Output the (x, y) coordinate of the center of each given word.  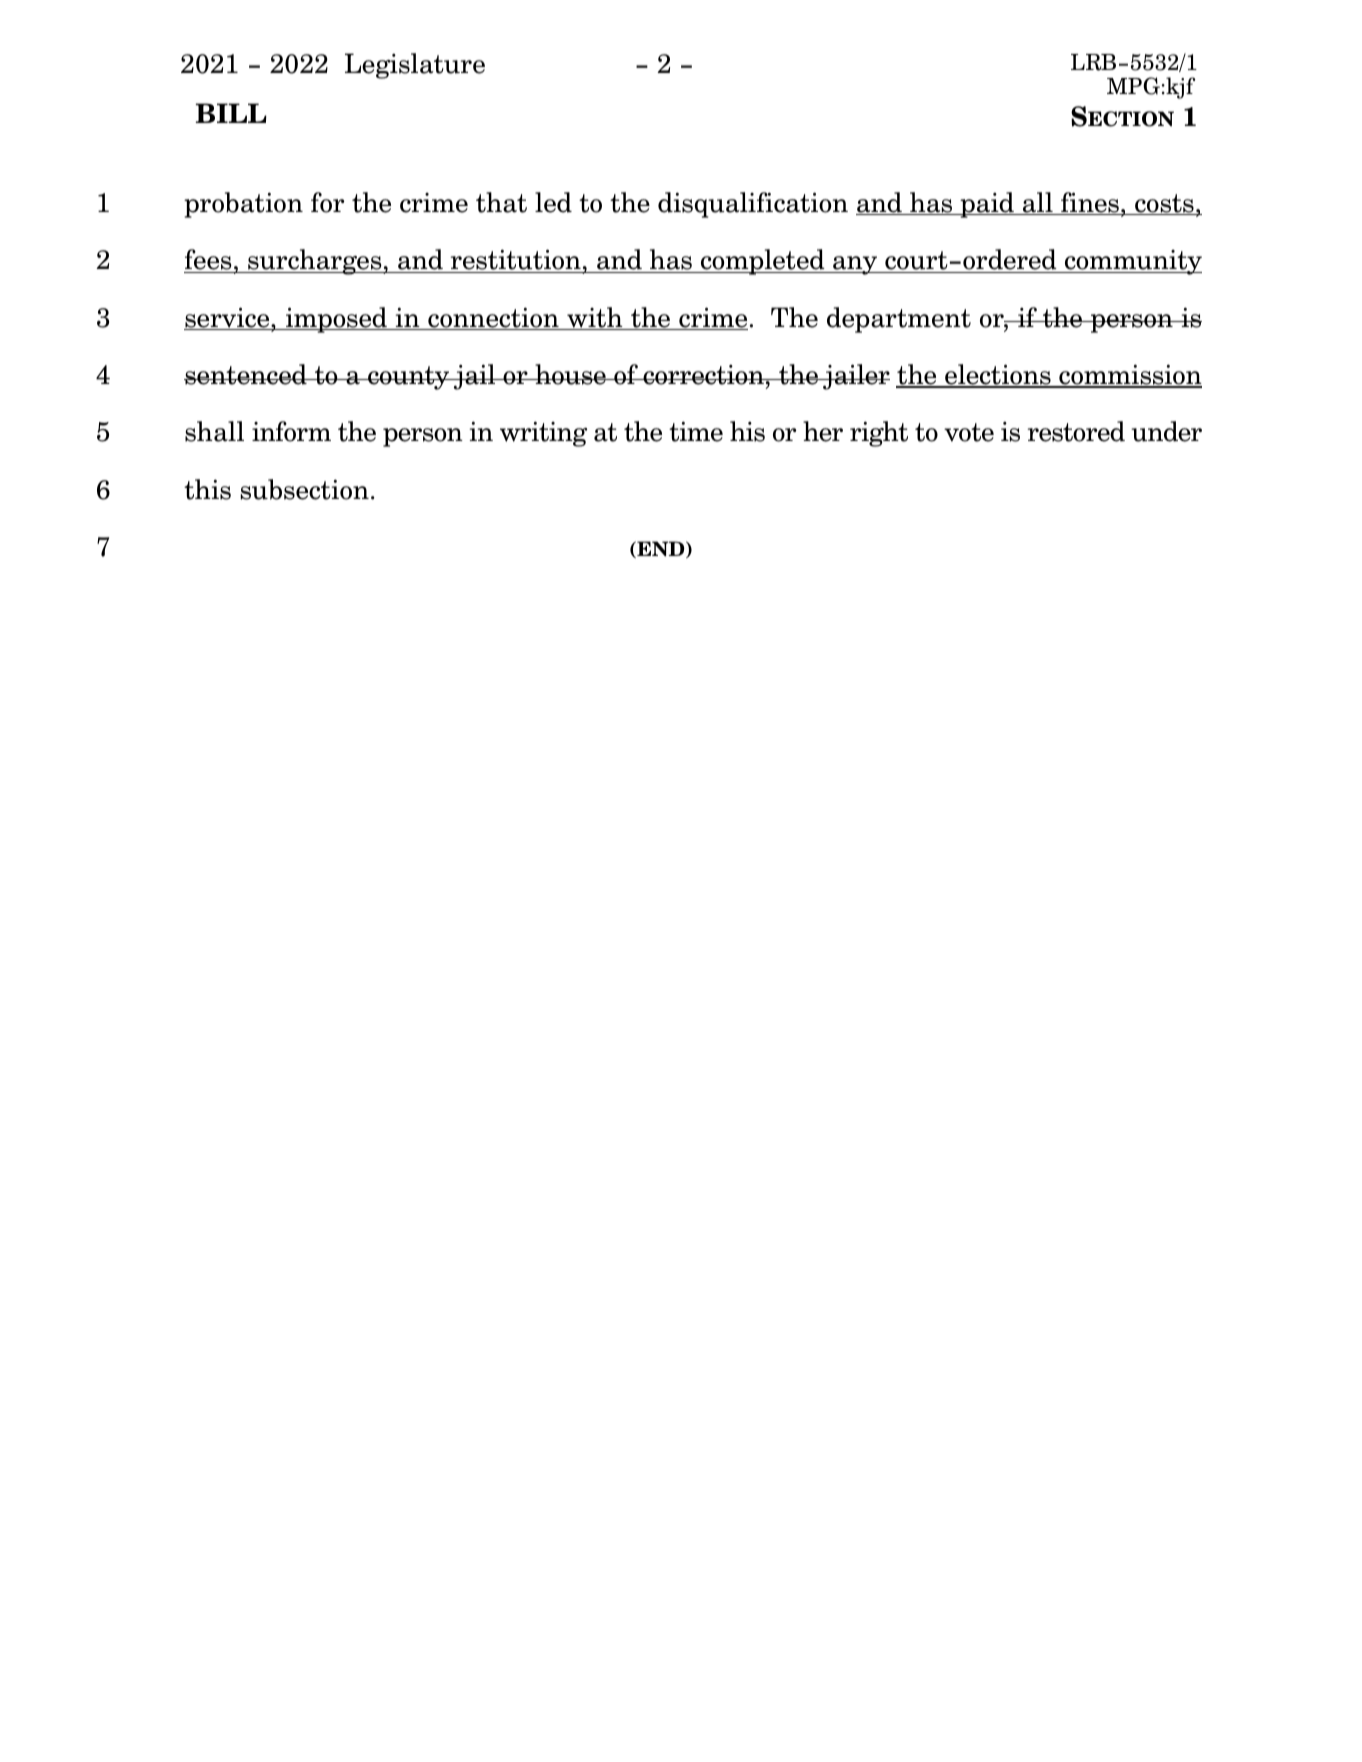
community (1132, 262)
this (207, 489)
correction (703, 375)
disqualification (753, 205)
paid (987, 205)
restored (1076, 431)
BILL (231, 113)
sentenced (246, 374)
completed (762, 262)
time (696, 431)
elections (998, 375)
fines (1090, 203)
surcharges (315, 262)
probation (243, 205)
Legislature (415, 66)
